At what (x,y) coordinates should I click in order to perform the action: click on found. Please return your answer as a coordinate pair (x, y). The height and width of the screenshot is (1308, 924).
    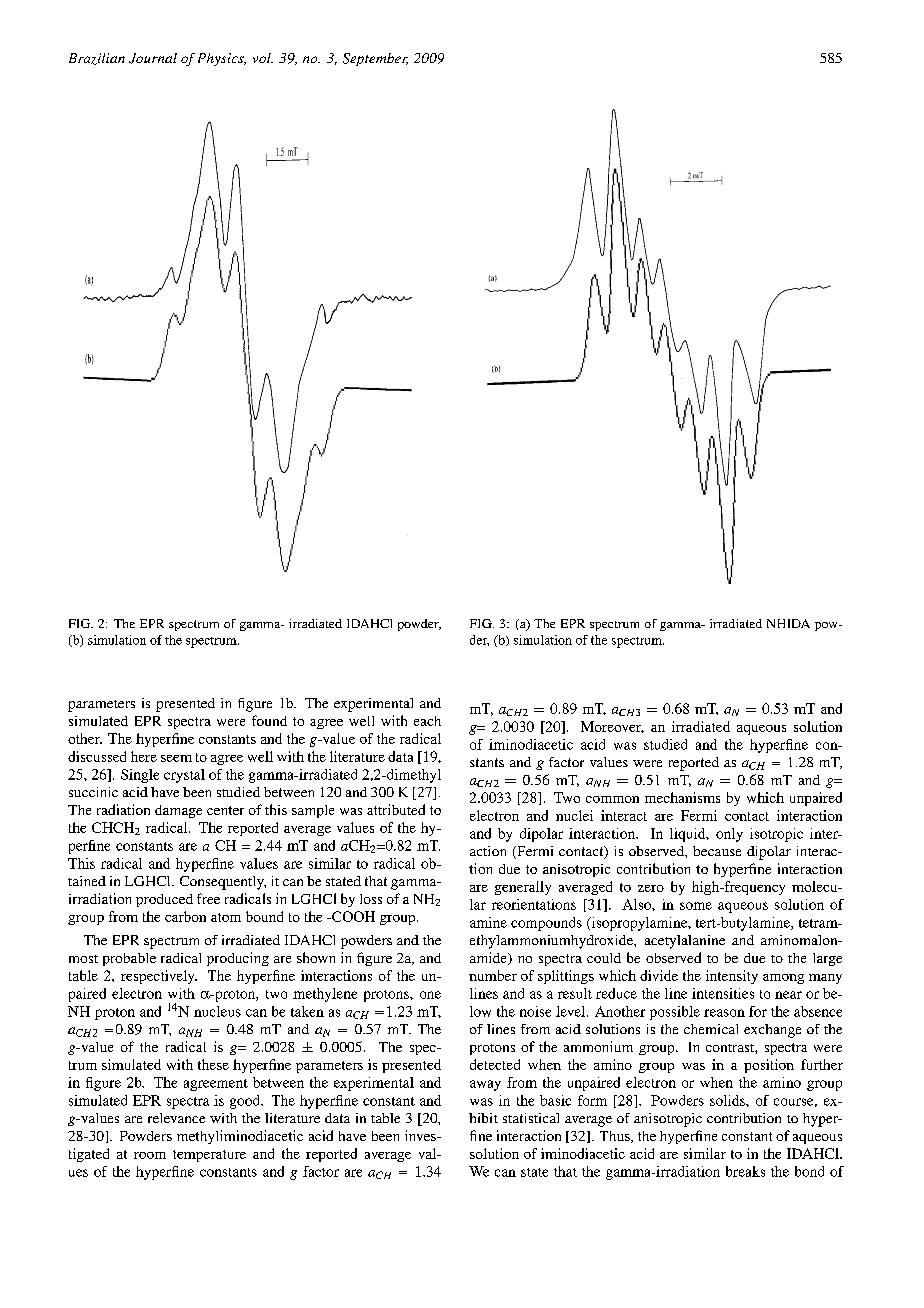
    Looking at the image, I should click on (269, 720).
